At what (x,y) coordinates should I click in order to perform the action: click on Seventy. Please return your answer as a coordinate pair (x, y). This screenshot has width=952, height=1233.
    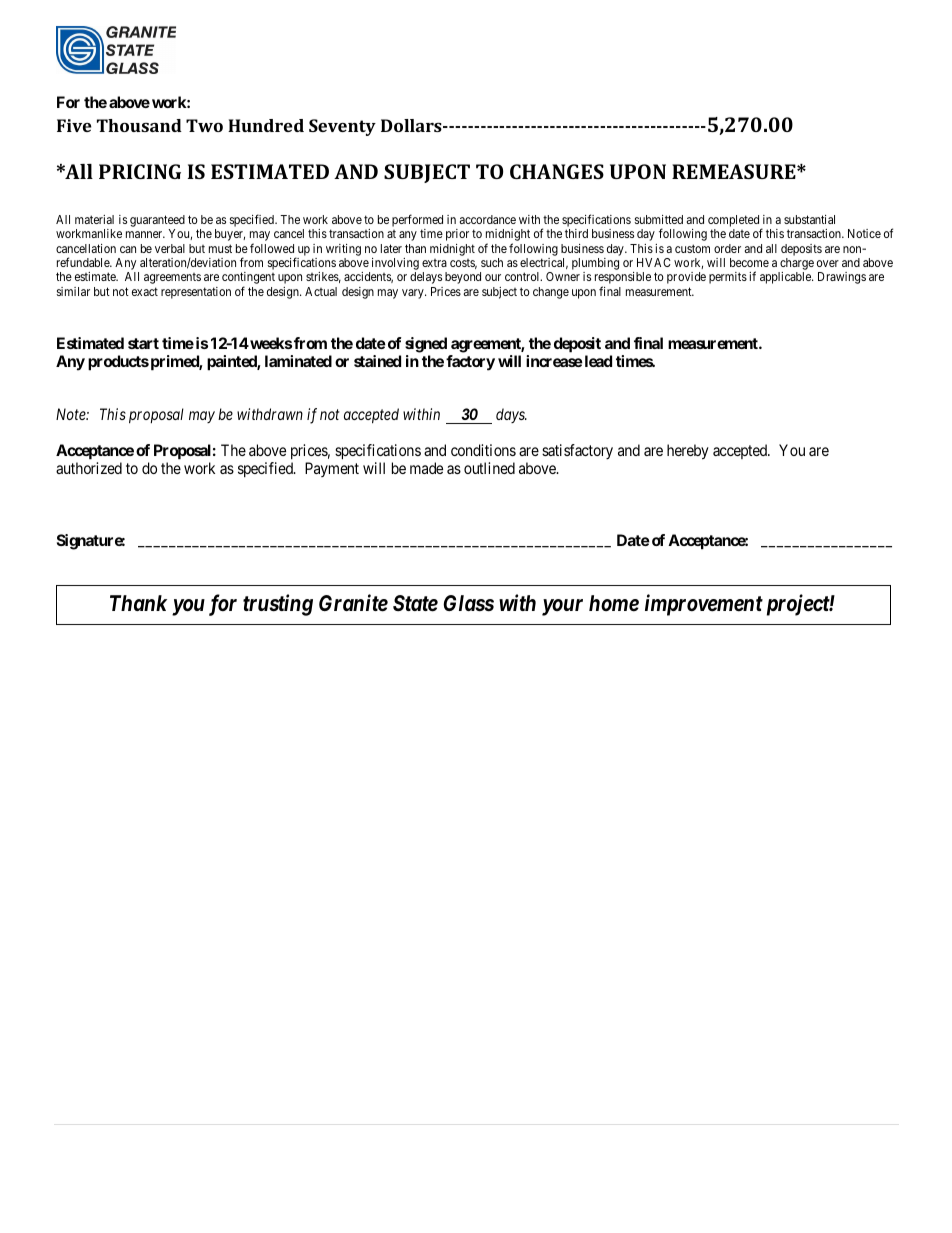
    Looking at the image, I should click on (342, 127).
